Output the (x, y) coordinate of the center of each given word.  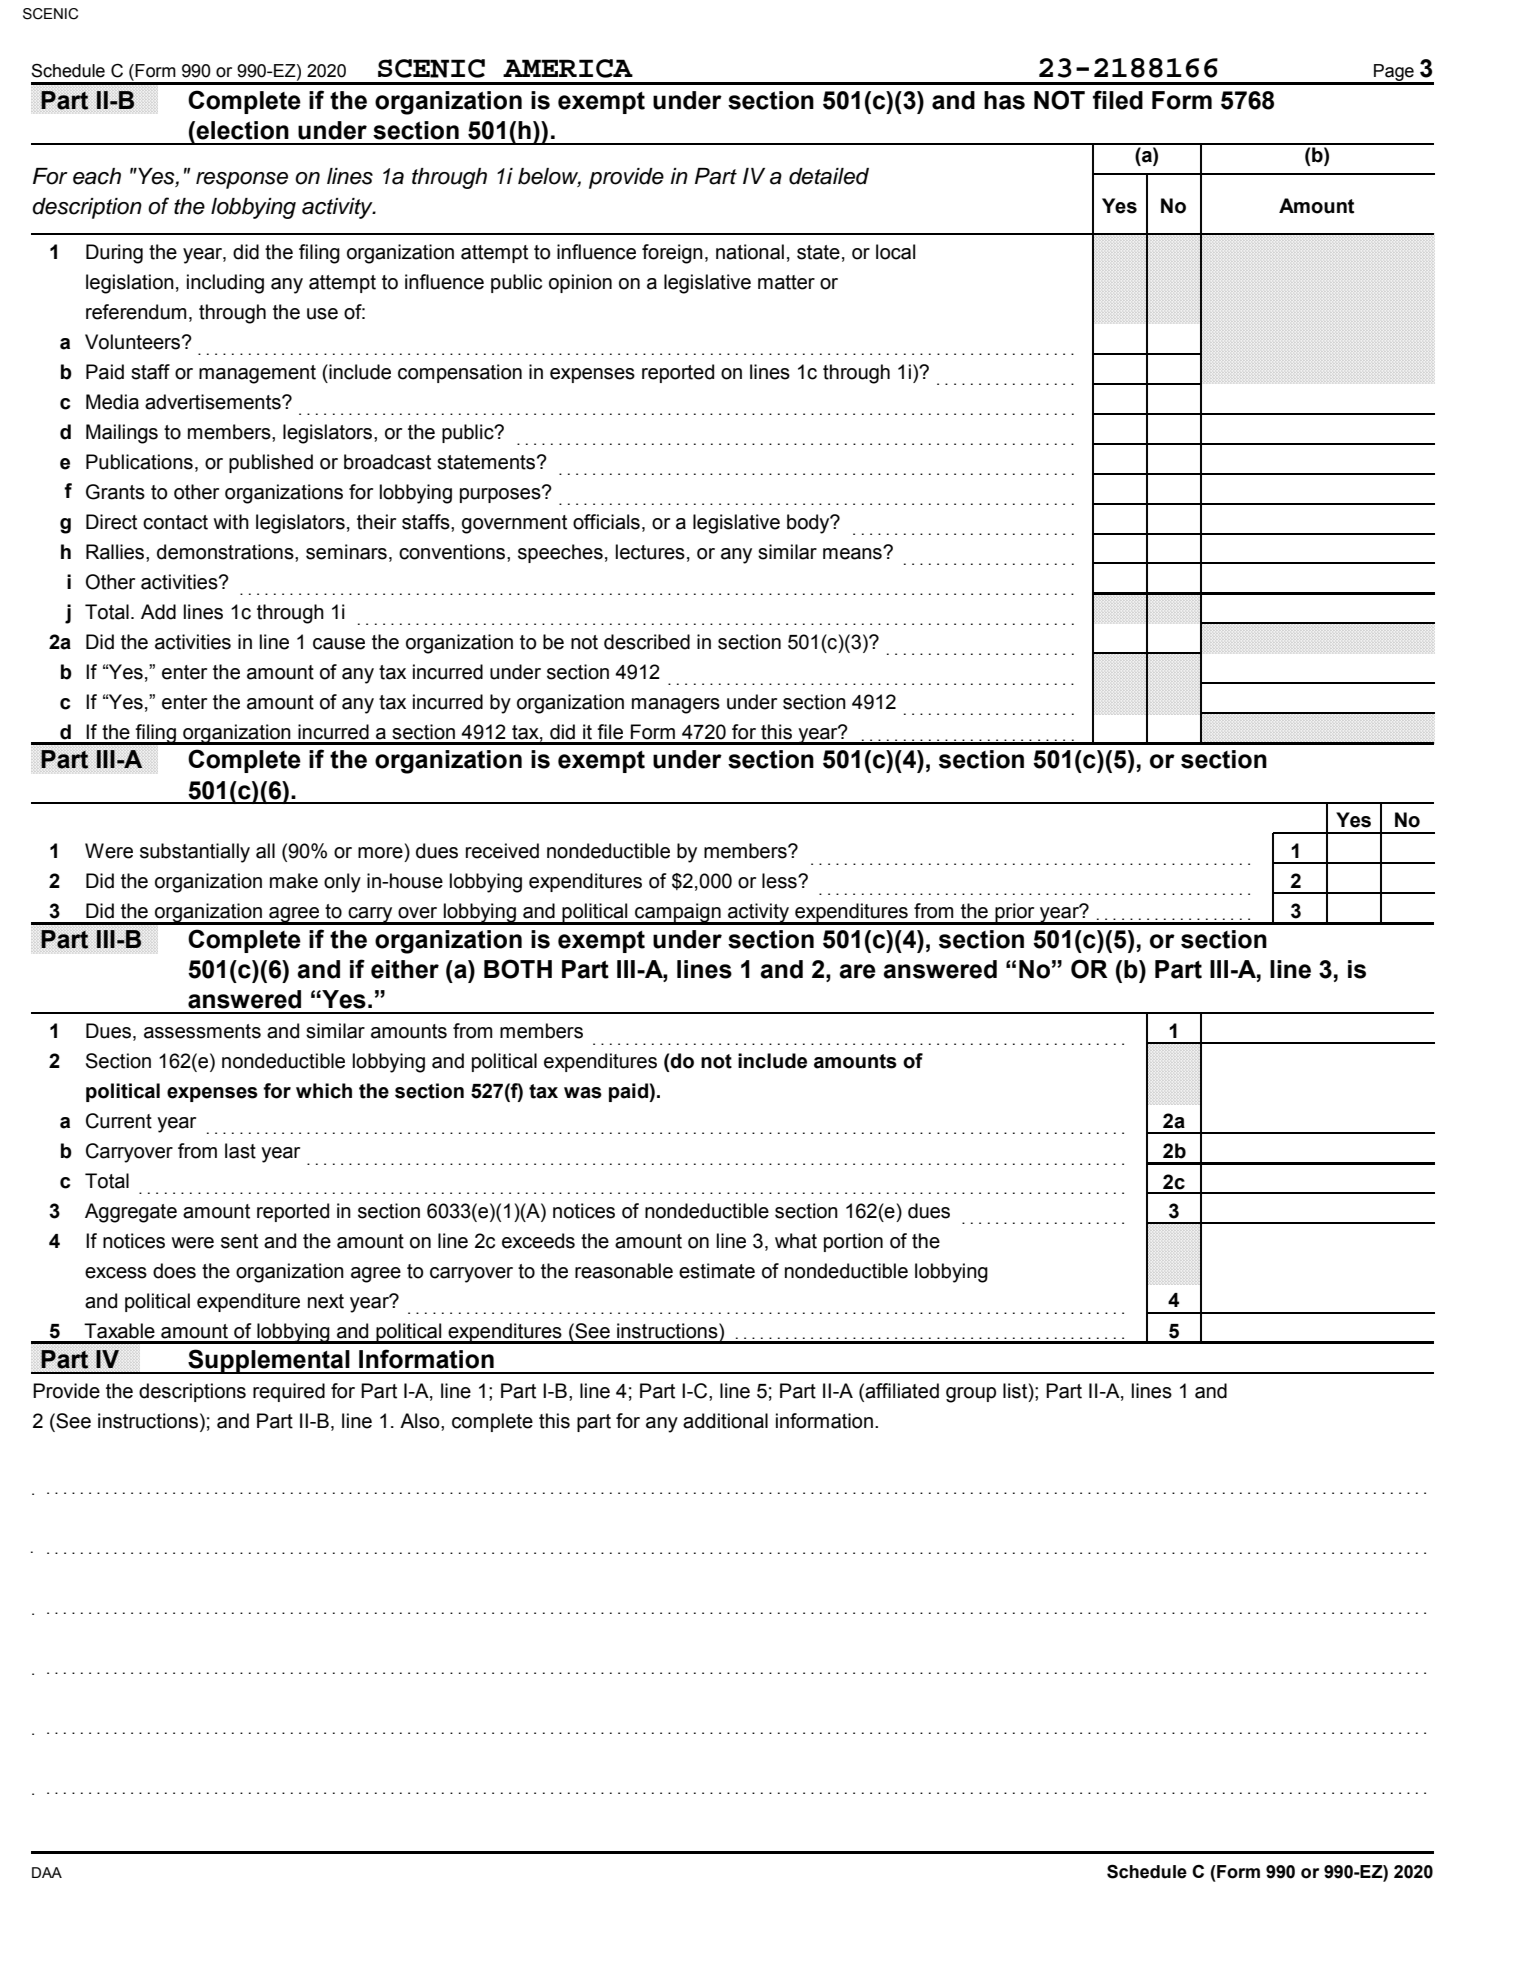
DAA (47, 1872)
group (971, 1395)
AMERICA (568, 68)
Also (421, 1421)
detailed (829, 176)
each (97, 176)
